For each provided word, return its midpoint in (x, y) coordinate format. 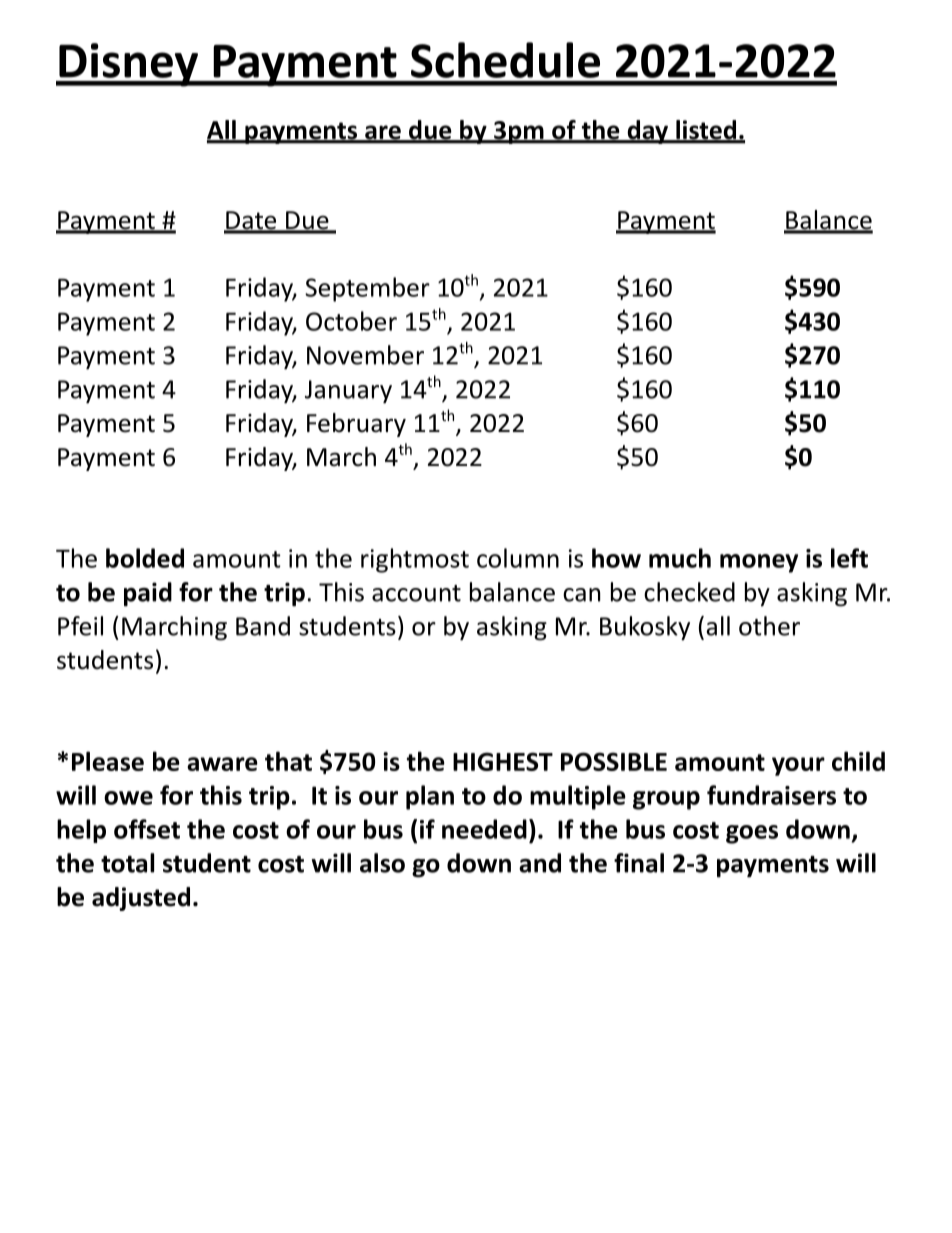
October (351, 321)
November (365, 355)
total (127, 863)
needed (484, 829)
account (416, 593)
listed (706, 131)
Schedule (505, 60)
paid (148, 594)
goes (752, 834)
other (769, 626)
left (849, 558)
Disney (129, 65)
